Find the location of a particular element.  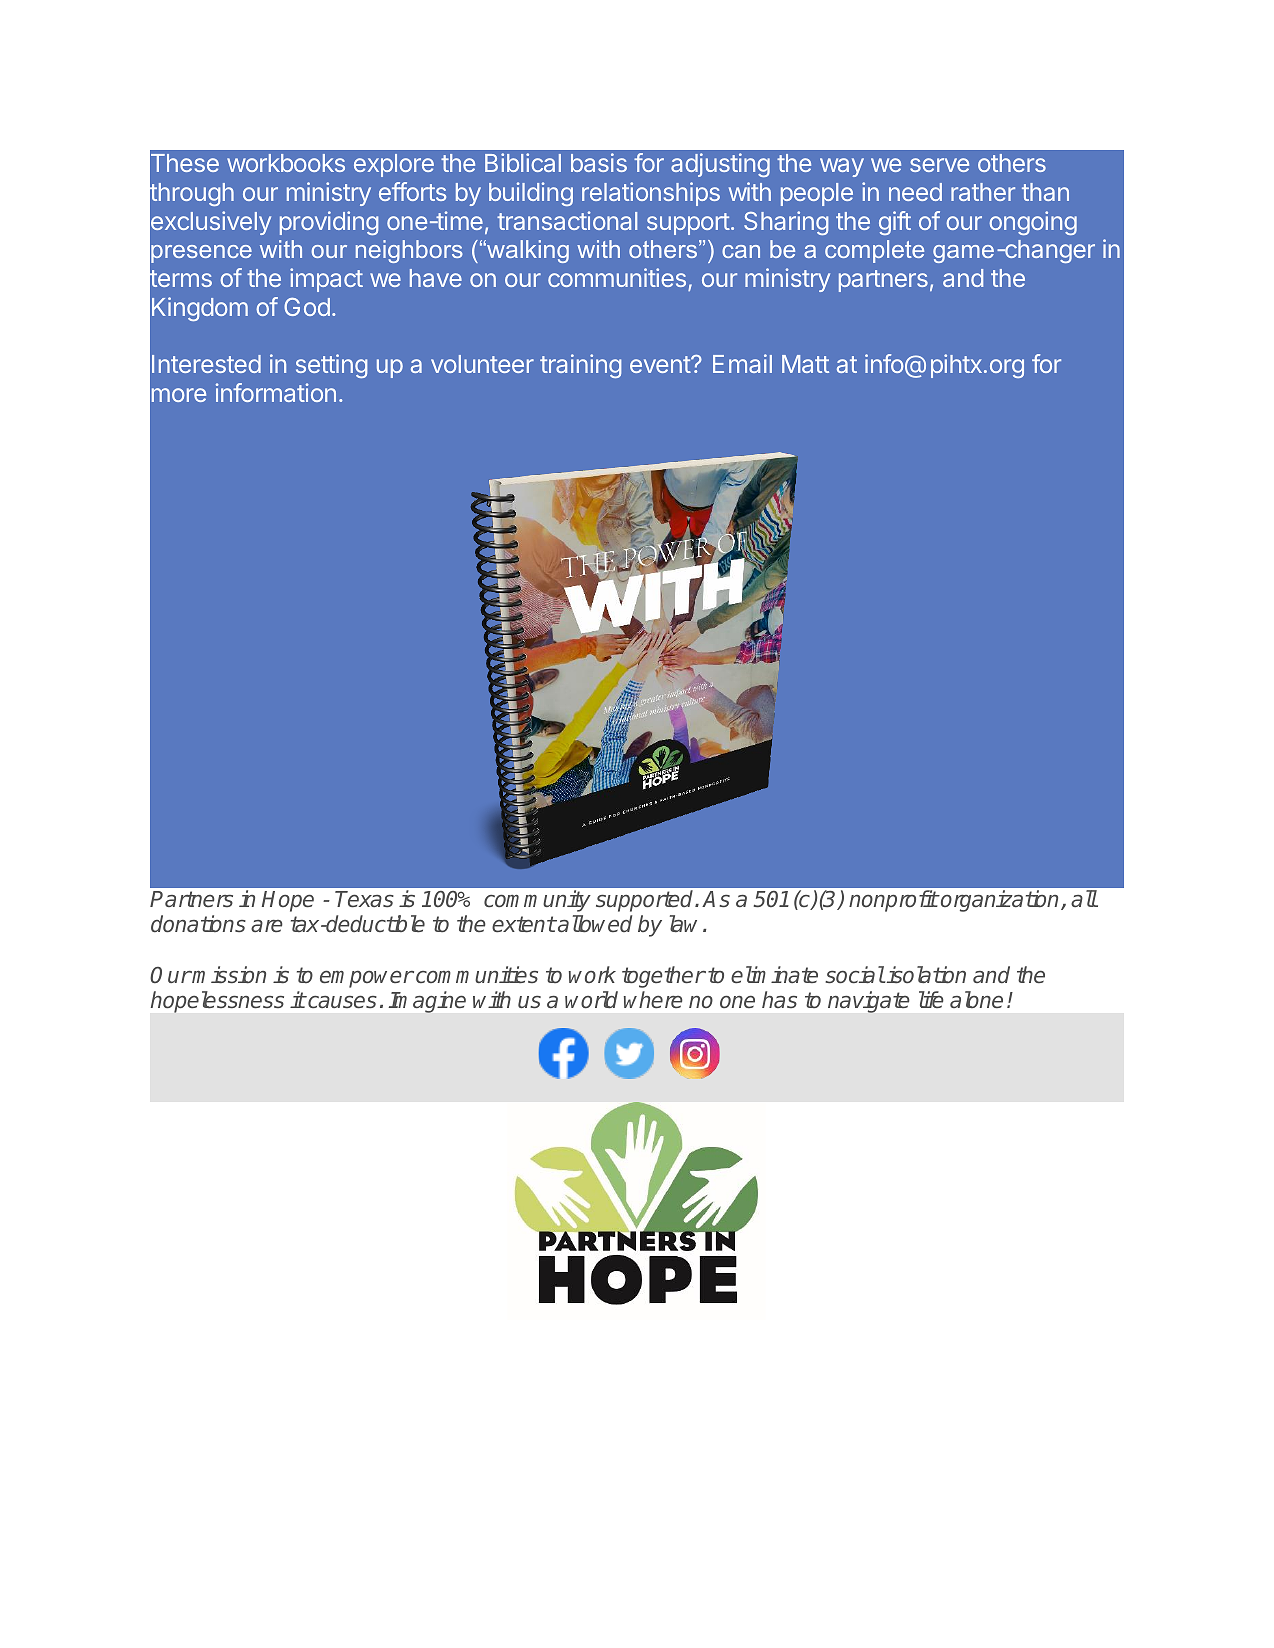

relationships is located at coordinates (651, 194).
